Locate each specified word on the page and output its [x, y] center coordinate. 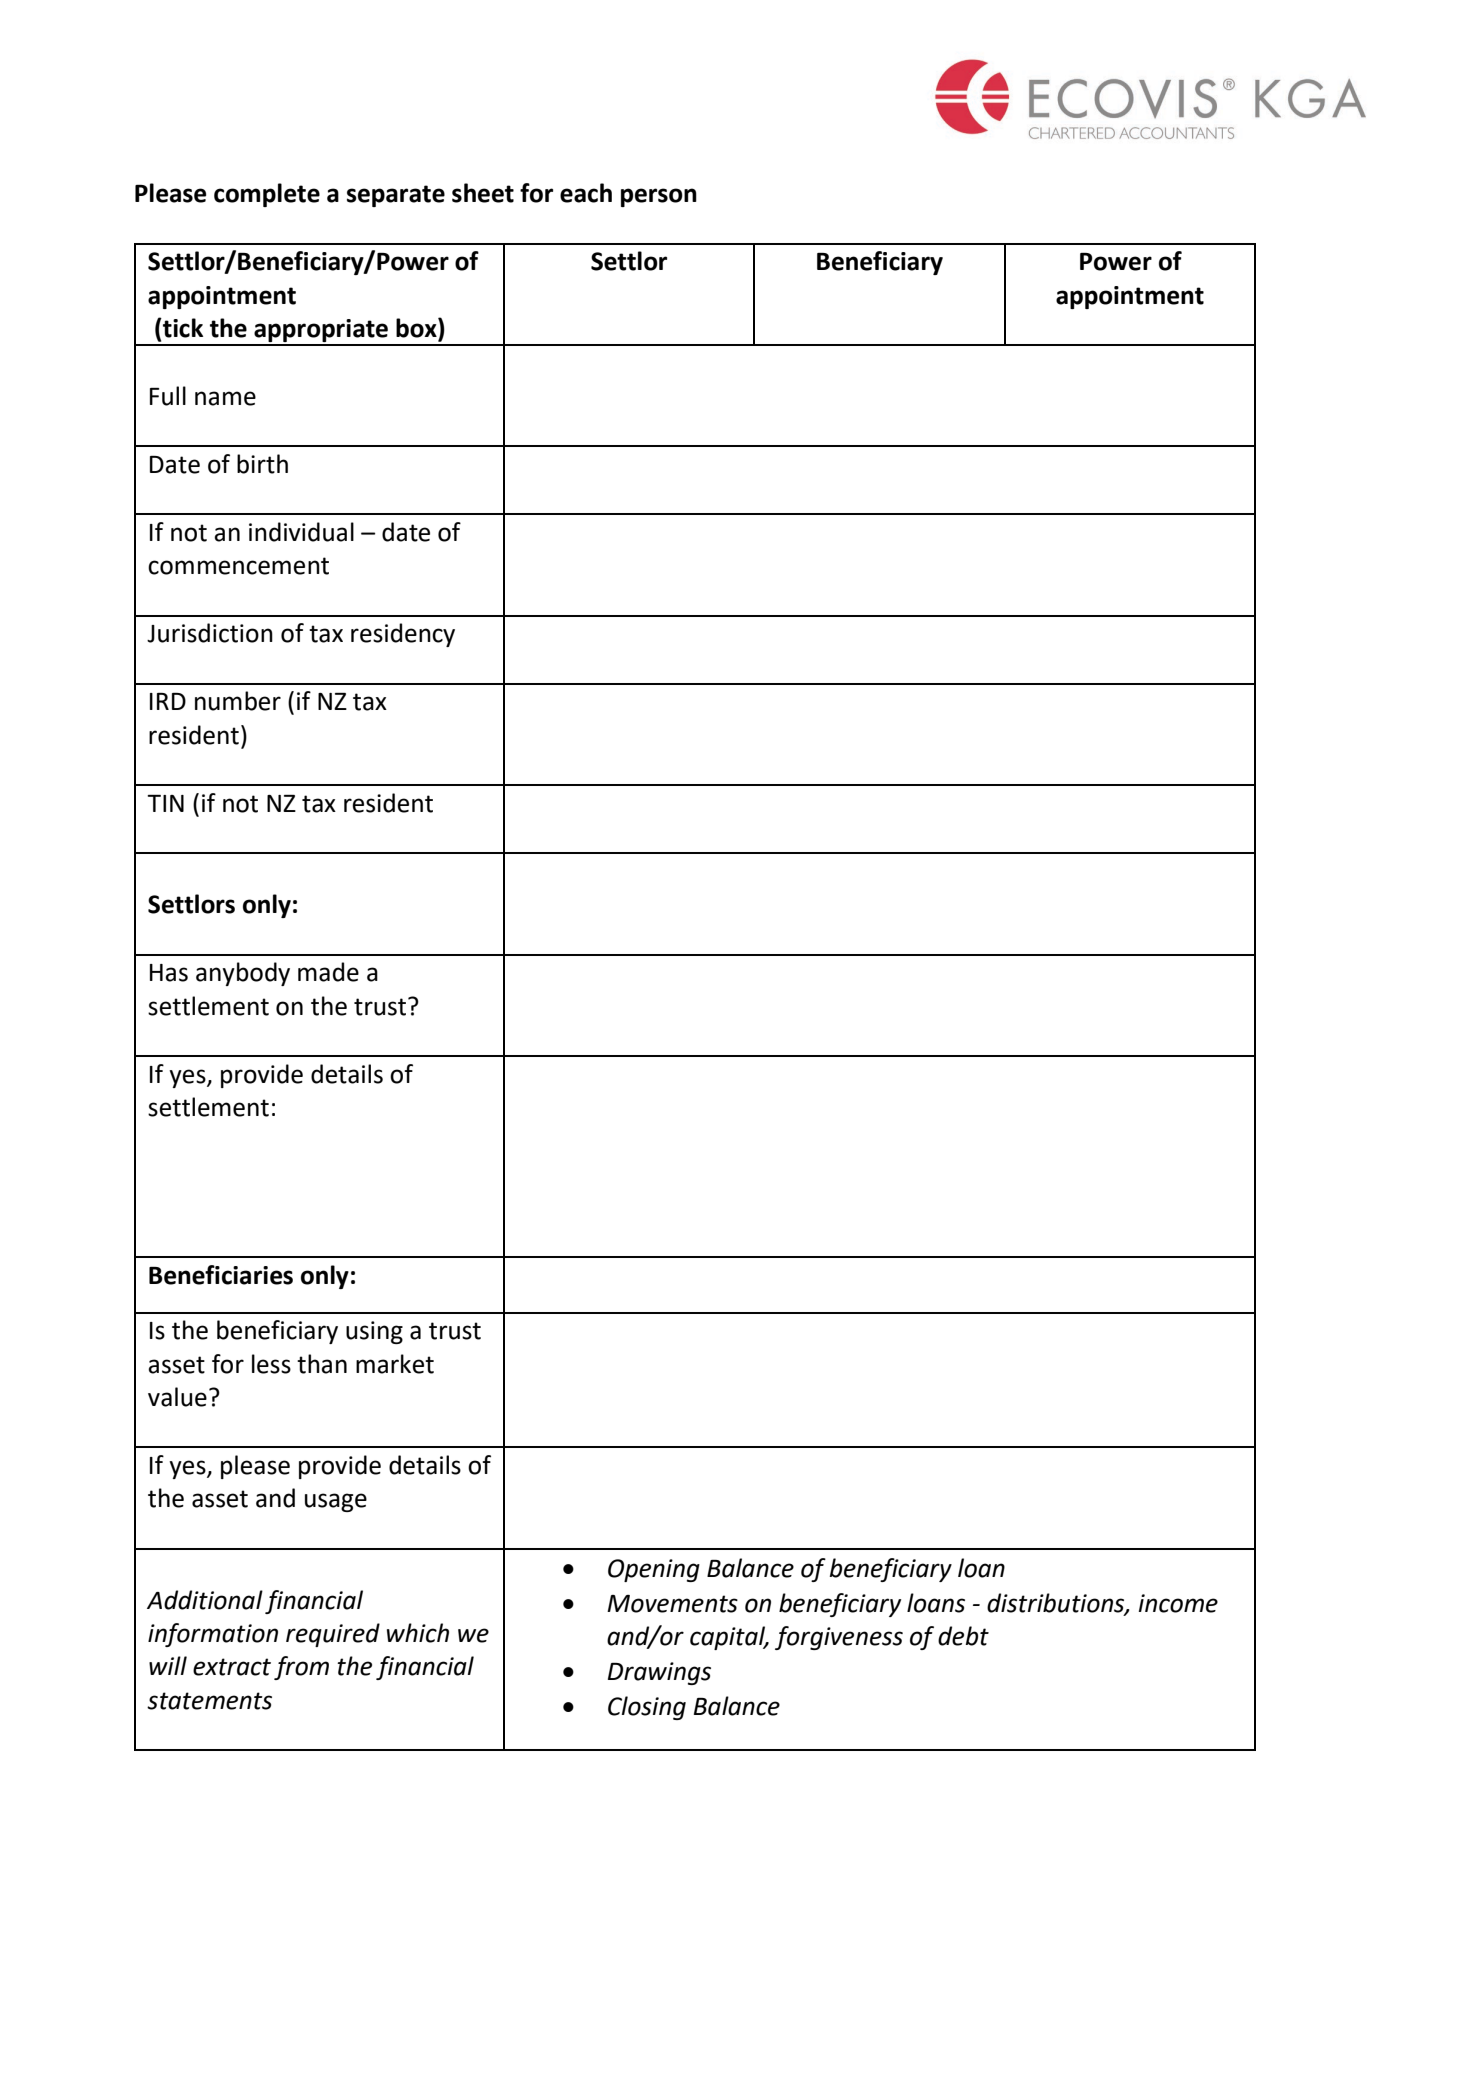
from [301, 1668]
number [238, 701]
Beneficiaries [221, 1275]
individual [301, 532]
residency [403, 635]
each [586, 193]
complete [267, 195]
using [374, 1332]
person [659, 197]
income [1178, 1603]
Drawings [659, 1673]
